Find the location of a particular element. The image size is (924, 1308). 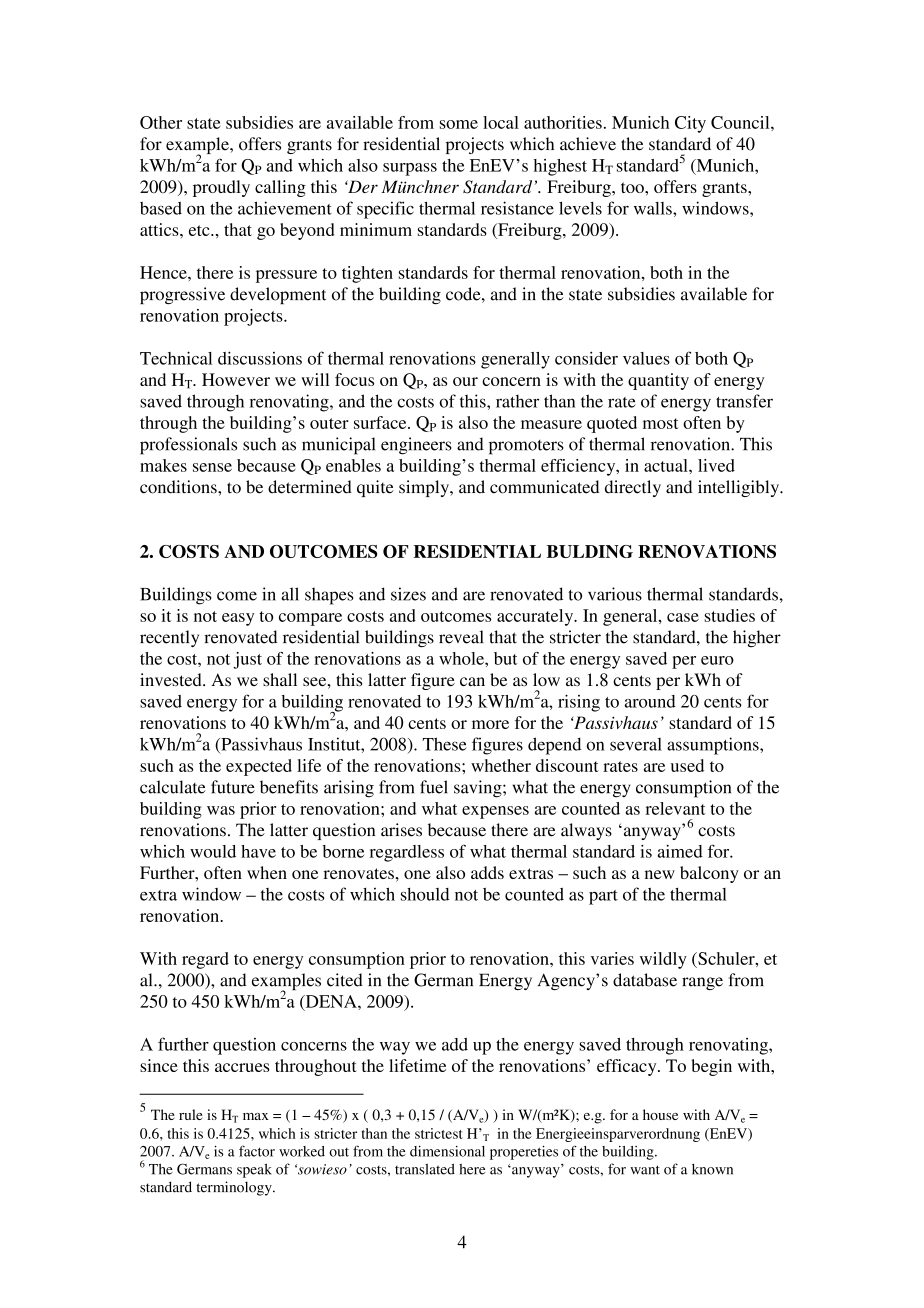

factor is located at coordinates (257, 1151).
